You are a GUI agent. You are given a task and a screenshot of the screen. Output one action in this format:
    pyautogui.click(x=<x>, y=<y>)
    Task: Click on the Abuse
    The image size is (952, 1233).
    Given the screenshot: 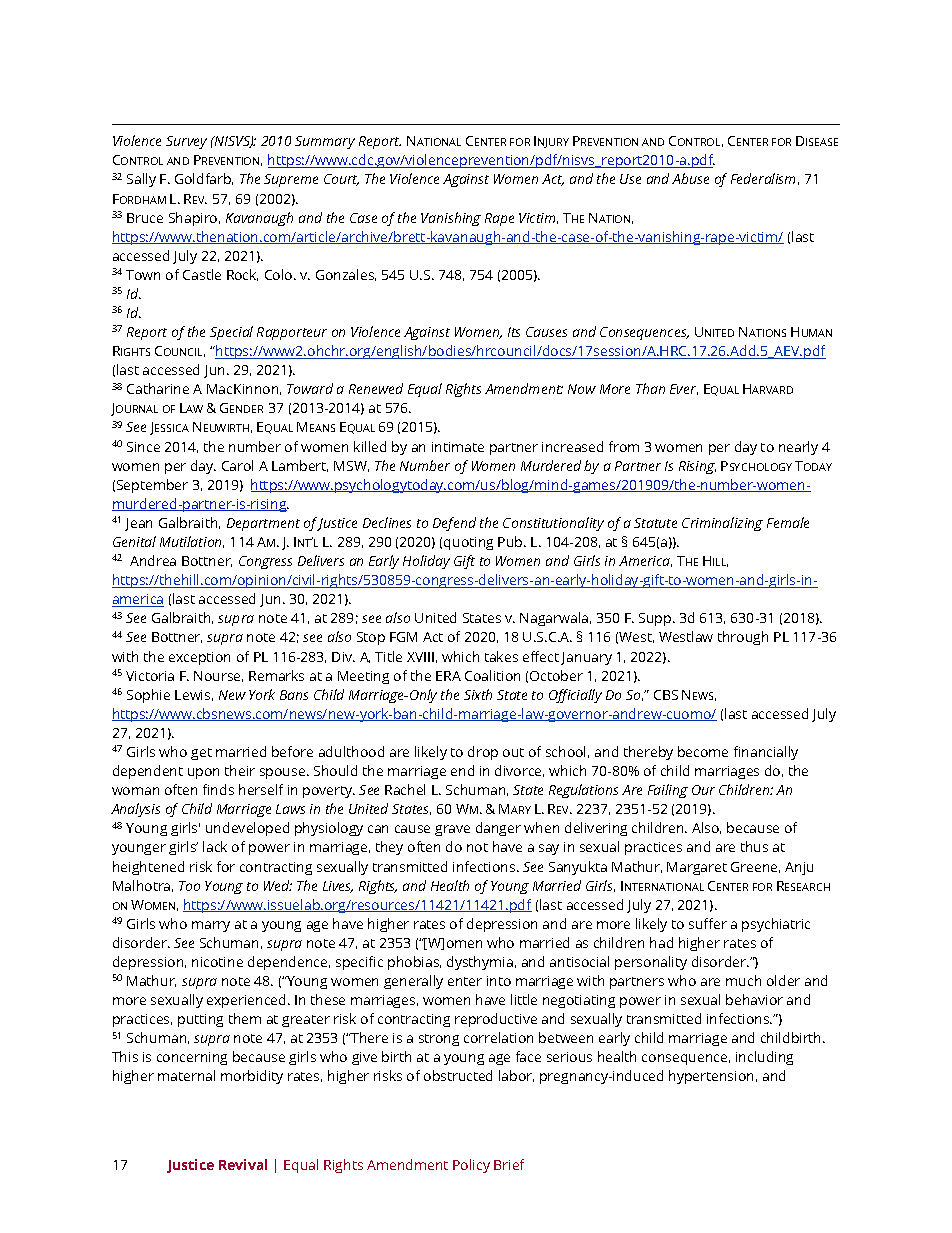 What is the action you would take?
    pyautogui.click(x=690, y=178)
